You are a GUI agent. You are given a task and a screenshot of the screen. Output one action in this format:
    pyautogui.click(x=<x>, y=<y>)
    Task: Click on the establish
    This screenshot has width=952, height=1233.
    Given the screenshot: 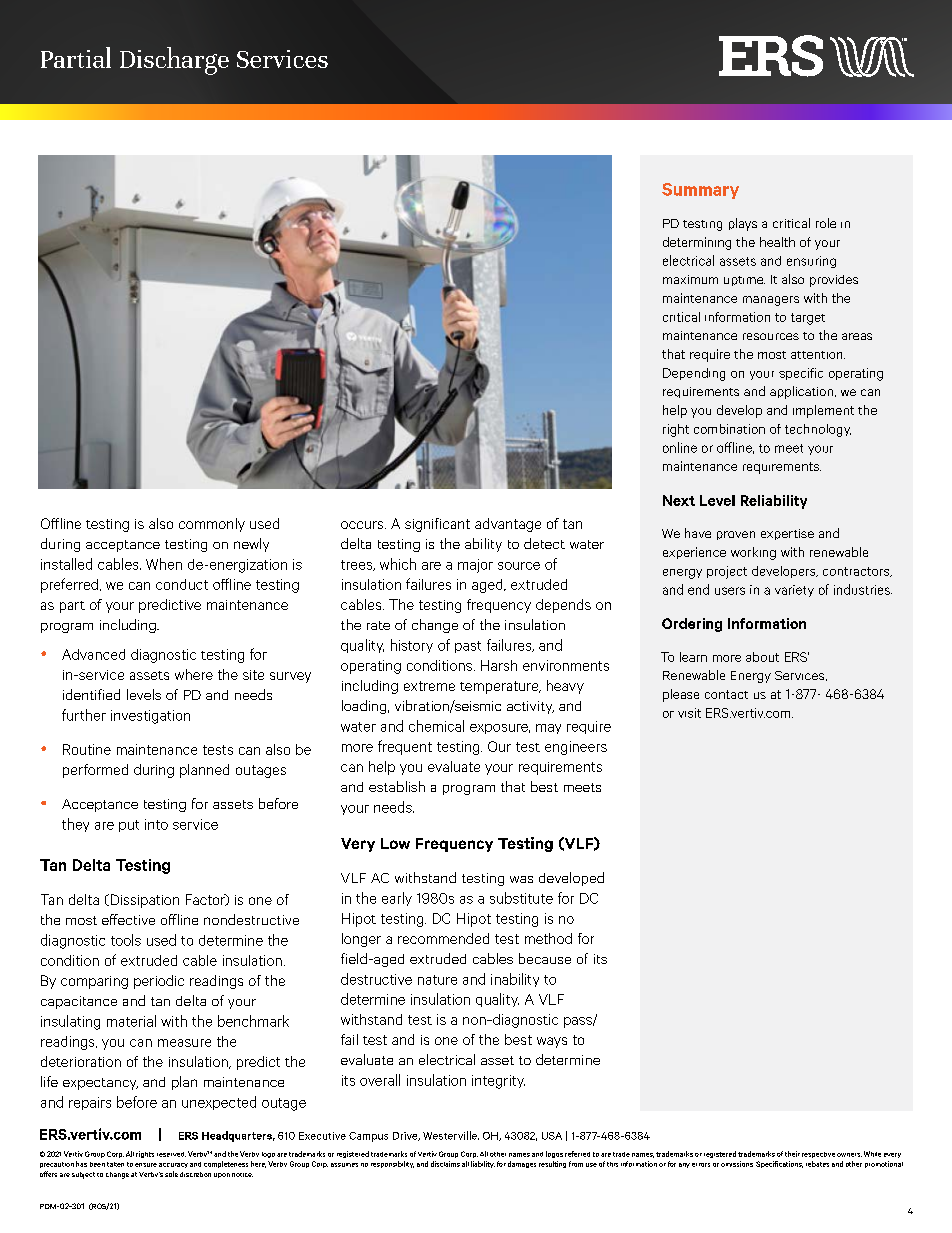 What is the action you would take?
    pyautogui.click(x=397, y=786)
